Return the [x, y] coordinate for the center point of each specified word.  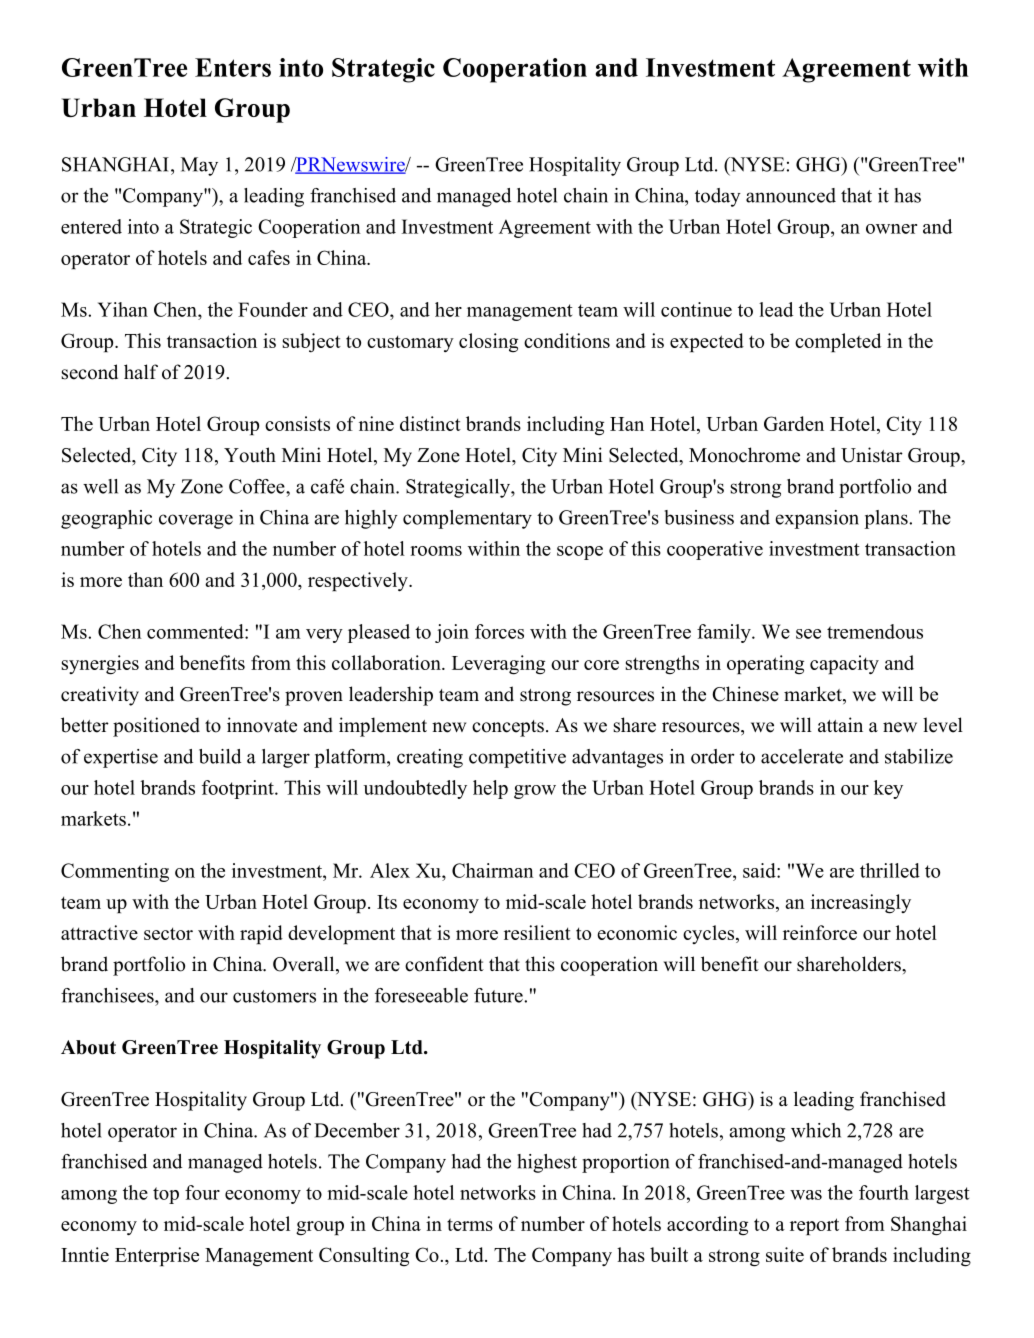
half [141, 371]
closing [488, 343]
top [166, 1195]
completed [838, 342]
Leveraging [498, 665]
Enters [233, 67]
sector [168, 933]
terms [470, 1224]
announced [791, 195]
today [718, 197]
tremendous [875, 631]
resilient [537, 932]
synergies [100, 665]
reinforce [820, 932]
